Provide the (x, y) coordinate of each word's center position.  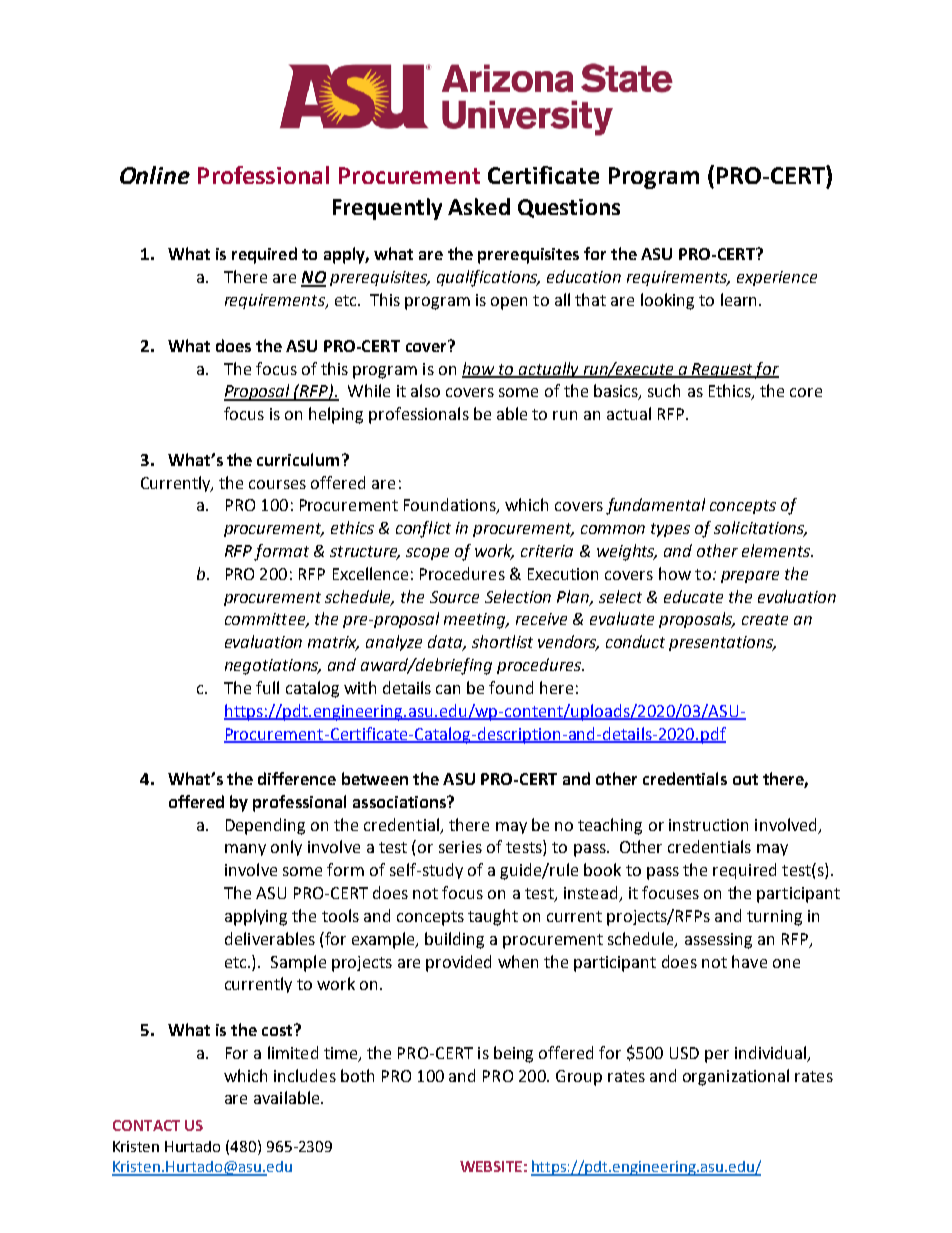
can (448, 689)
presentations (722, 643)
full (267, 687)
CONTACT (146, 1125)
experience (777, 278)
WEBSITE (491, 1166)
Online (155, 175)
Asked (479, 206)
